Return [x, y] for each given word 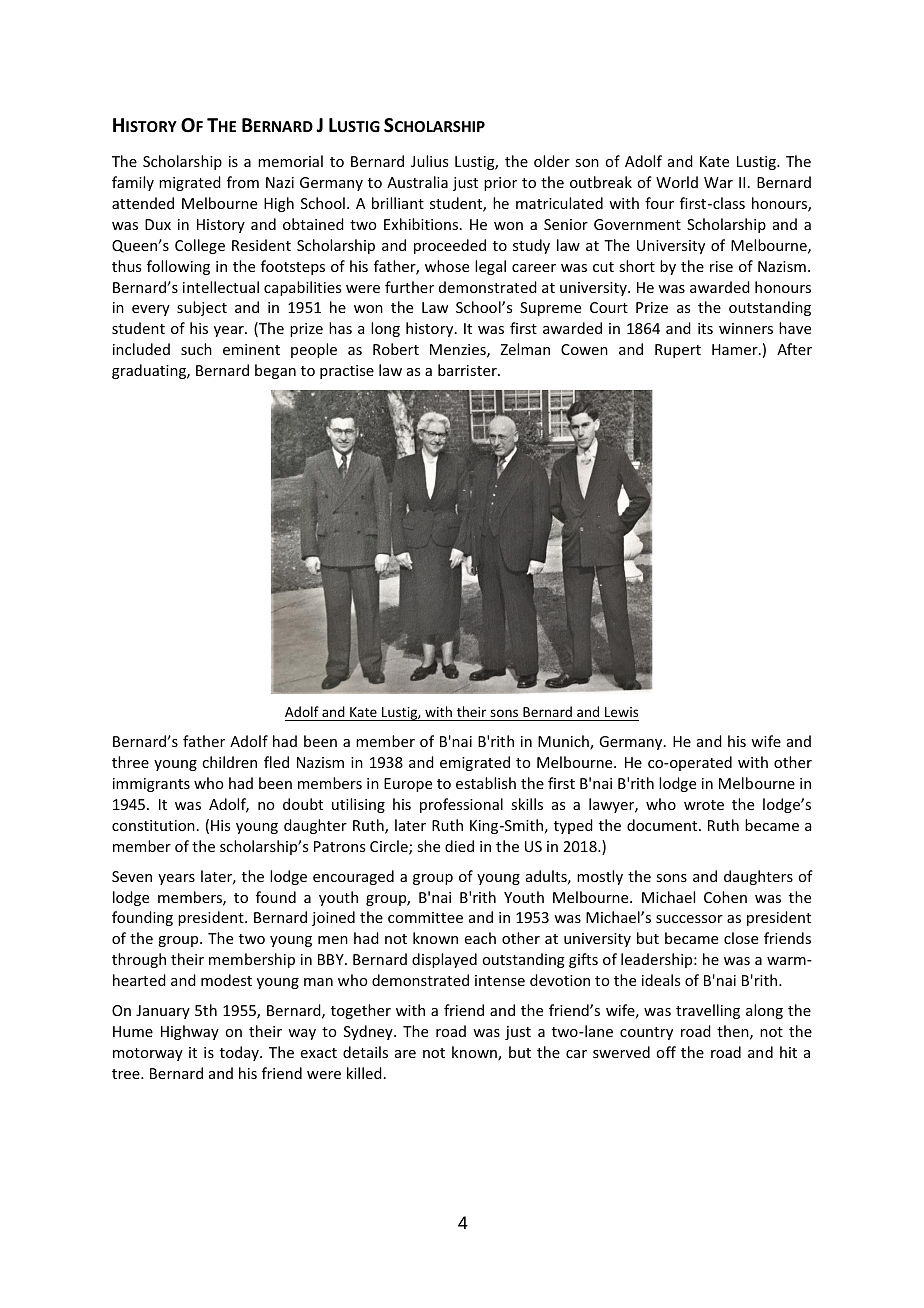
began [275, 371]
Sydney [369, 1032]
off [666, 1052]
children [229, 762]
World [677, 182]
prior [500, 184]
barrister [468, 370]
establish [486, 783]
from [243, 182]
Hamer [736, 349]
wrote [704, 805]
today [240, 1053]
